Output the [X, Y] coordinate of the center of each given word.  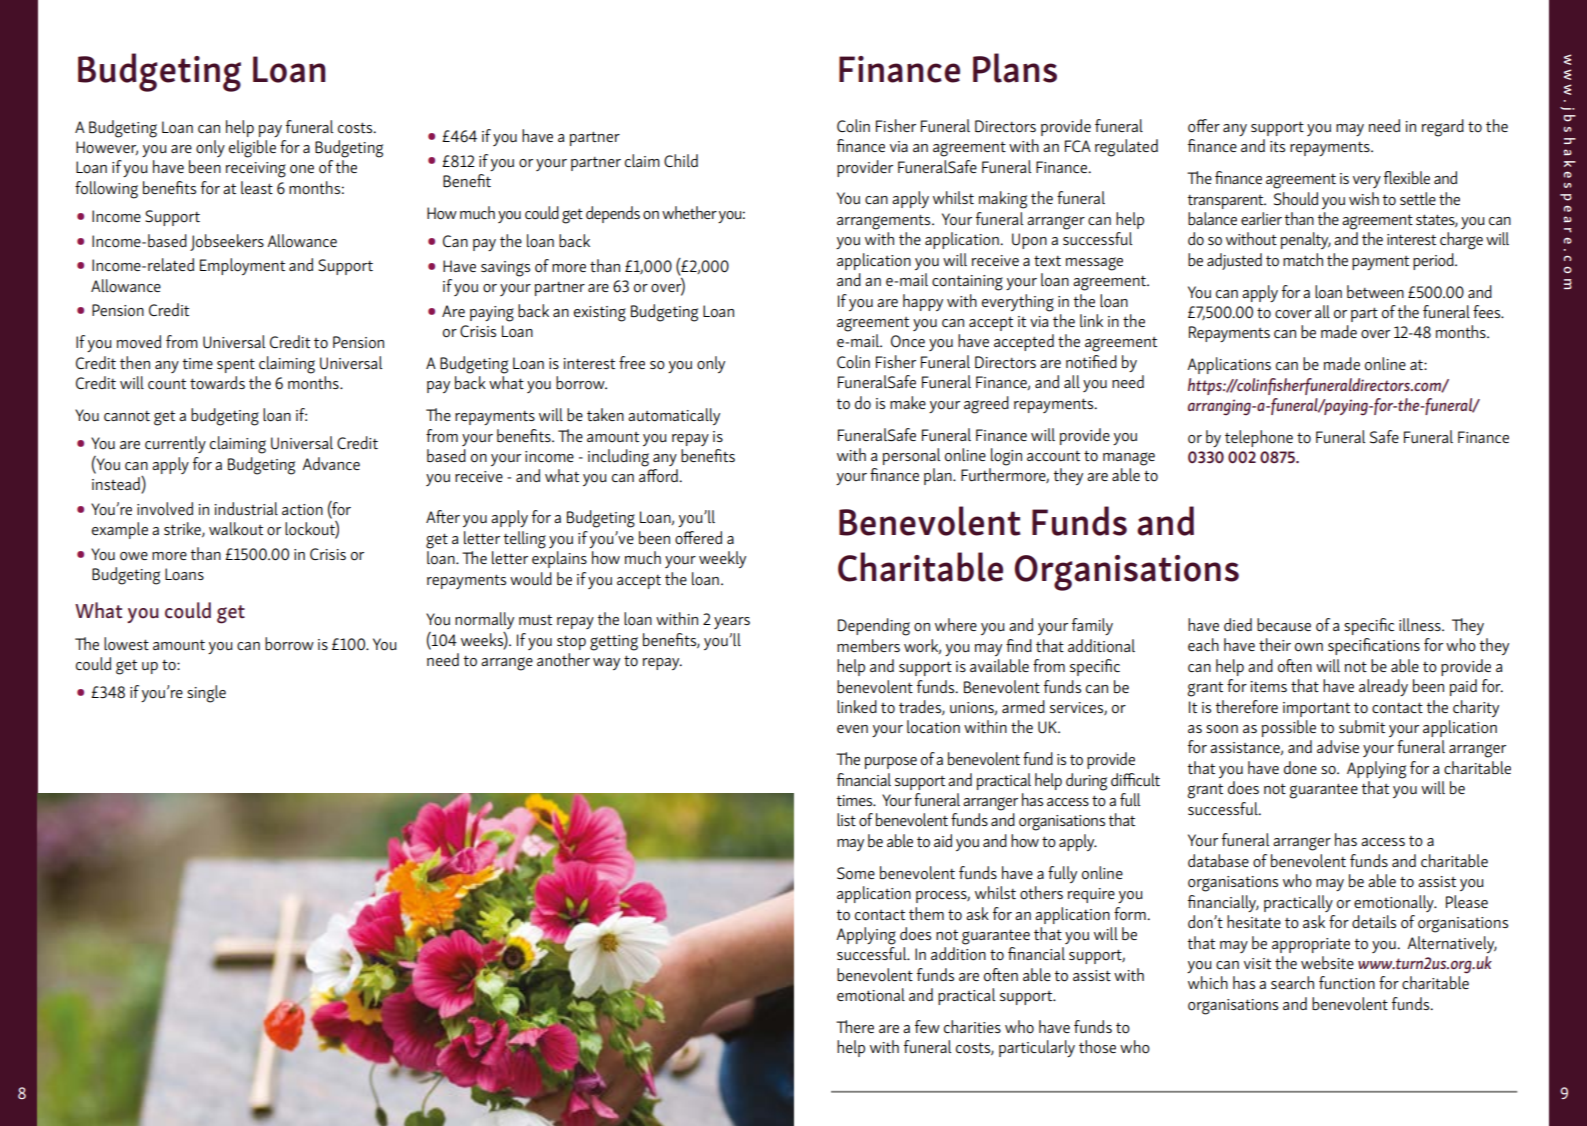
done [1300, 768]
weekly [722, 559]
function [1347, 983]
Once [908, 341]
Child [681, 160]
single [206, 694]
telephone [1259, 438]
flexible [1407, 177]
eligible [252, 149]
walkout [236, 529]
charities [972, 1026]
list [846, 819]
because [1284, 625]
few [927, 1026]
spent [236, 365]
